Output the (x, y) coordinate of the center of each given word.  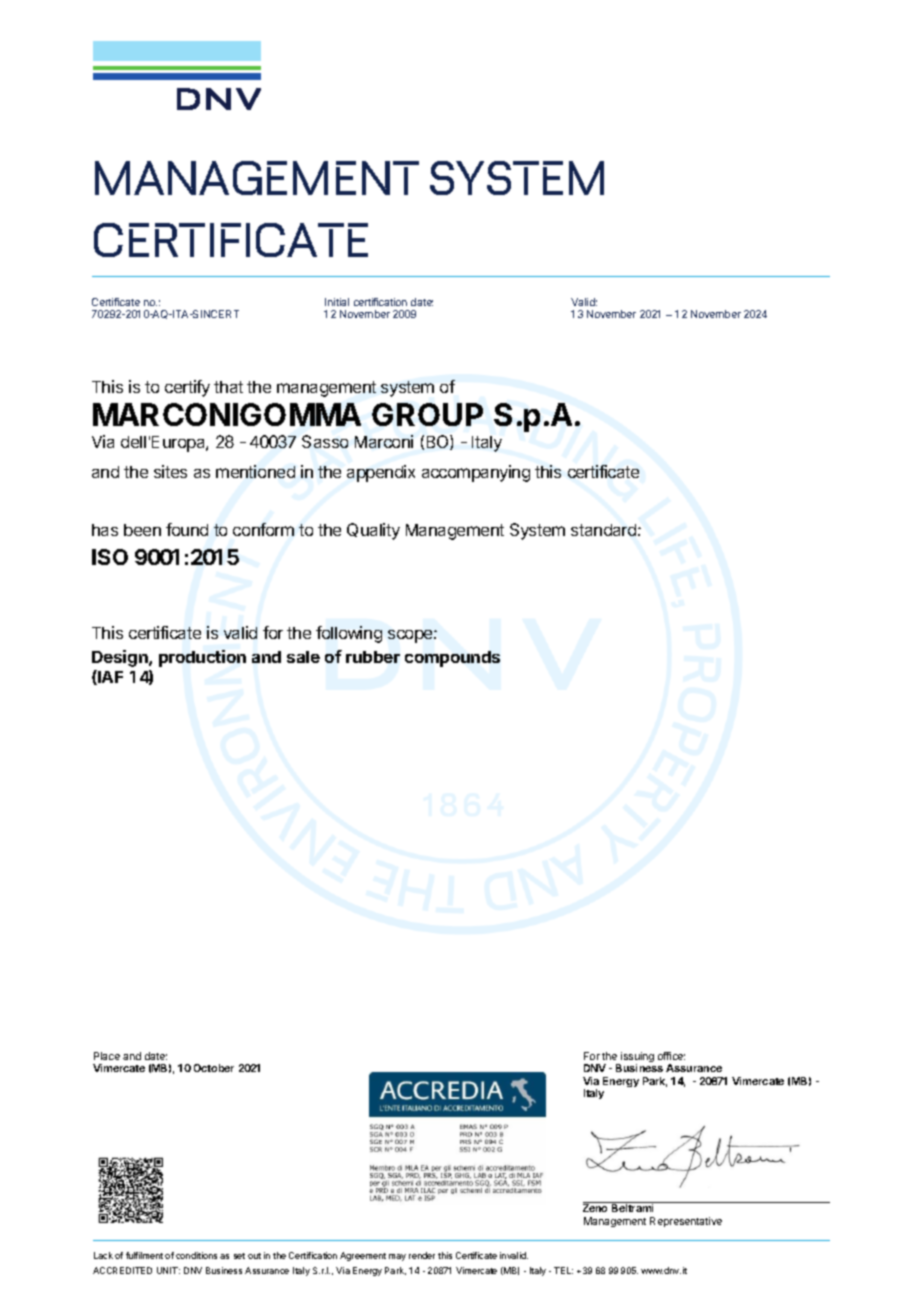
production (202, 658)
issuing (636, 1058)
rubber (373, 657)
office (671, 1056)
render (422, 1255)
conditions (196, 1255)
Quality (373, 531)
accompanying (476, 473)
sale (303, 657)
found (187, 529)
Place (107, 1056)
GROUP (427, 414)
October (214, 1068)
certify (187, 388)
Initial (337, 302)
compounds (452, 659)
